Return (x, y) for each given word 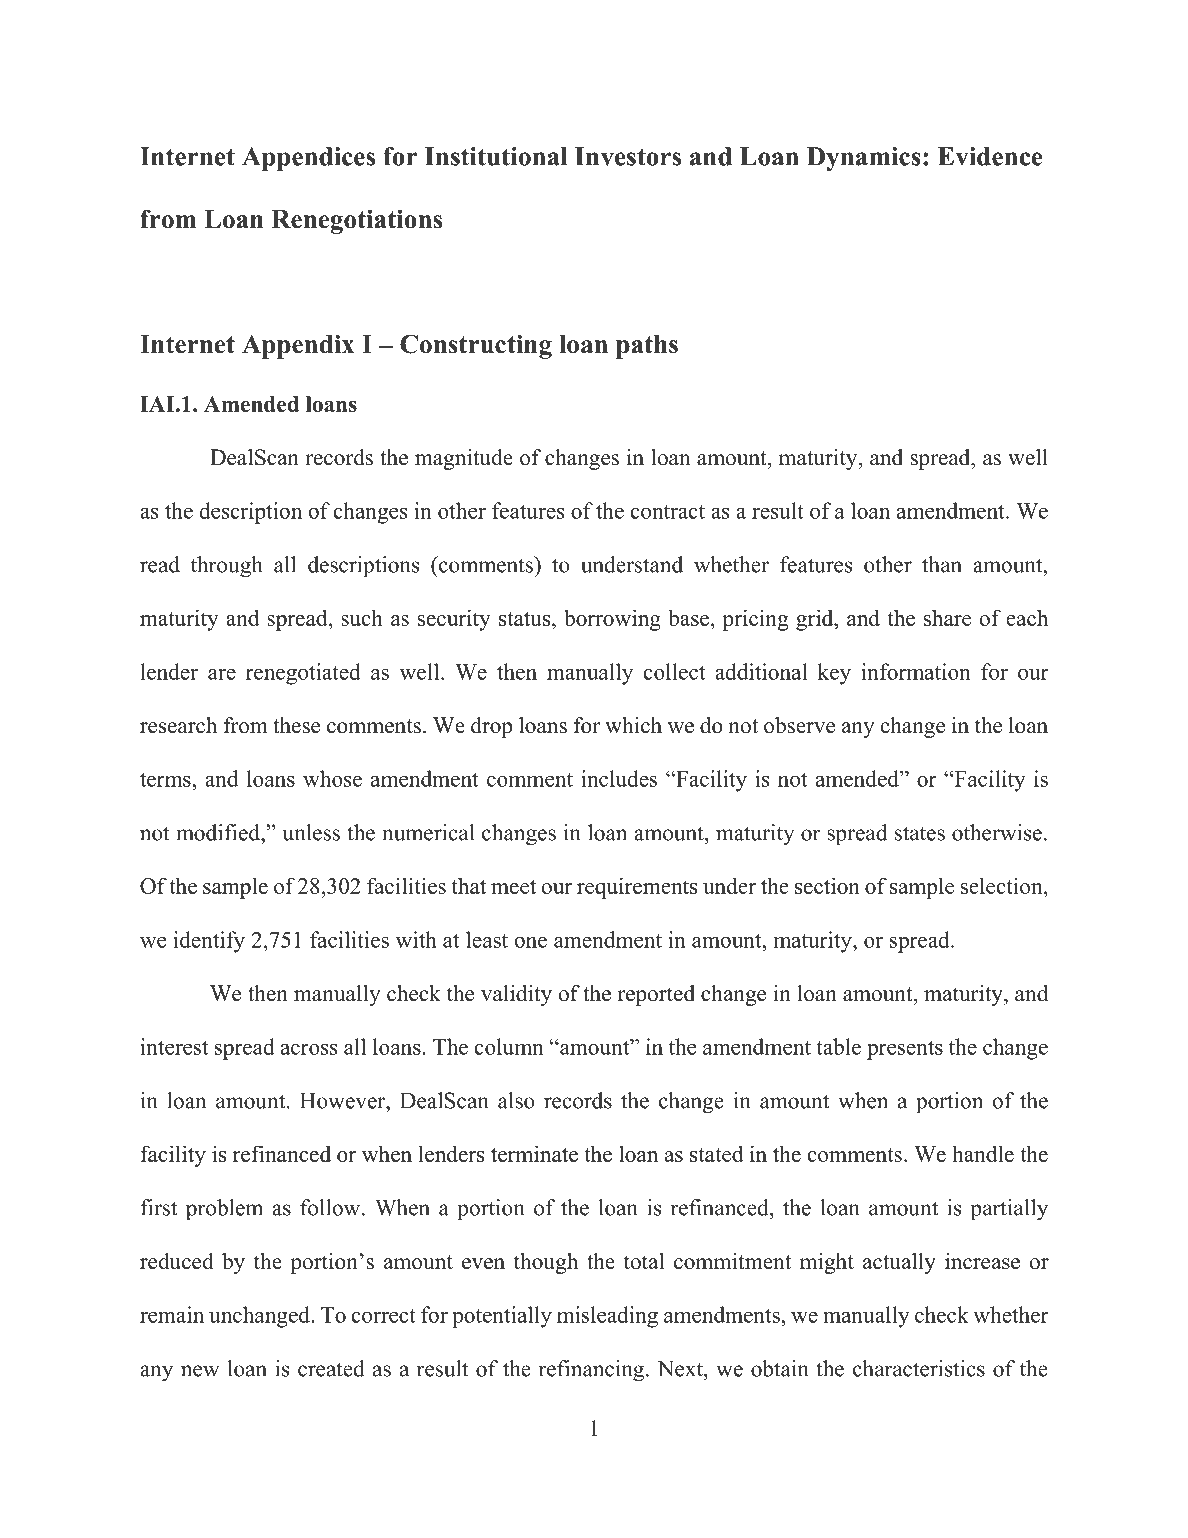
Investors (628, 156)
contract (668, 512)
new (200, 1371)
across (309, 1049)
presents (905, 1050)
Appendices (308, 159)
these (296, 725)
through (226, 567)
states (920, 833)
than (942, 564)
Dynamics (864, 159)
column (509, 1046)
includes (619, 778)
